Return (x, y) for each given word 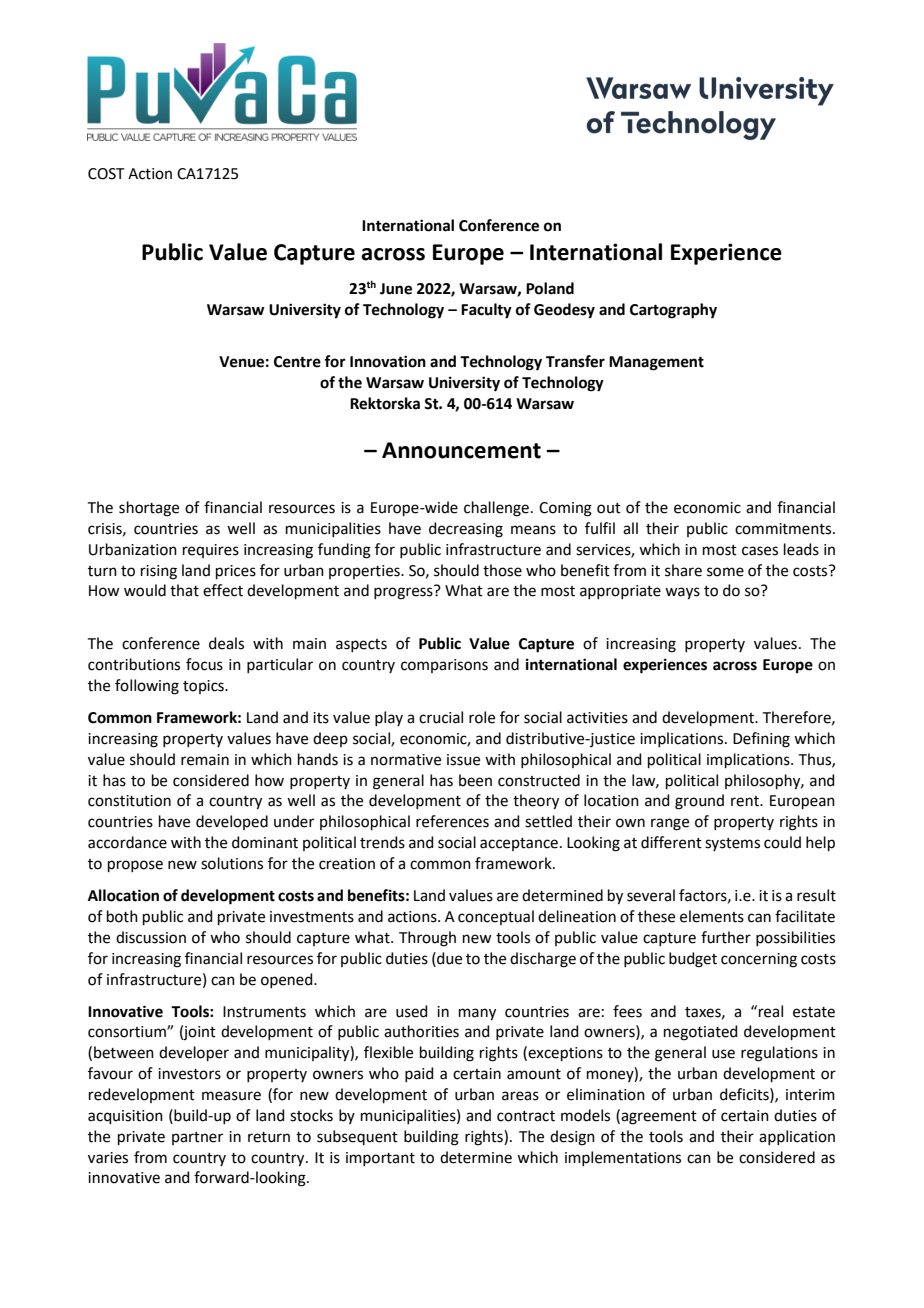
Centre (297, 362)
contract (526, 1116)
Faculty (486, 311)
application (797, 1137)
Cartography (673, 311)
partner (197, 1138)
